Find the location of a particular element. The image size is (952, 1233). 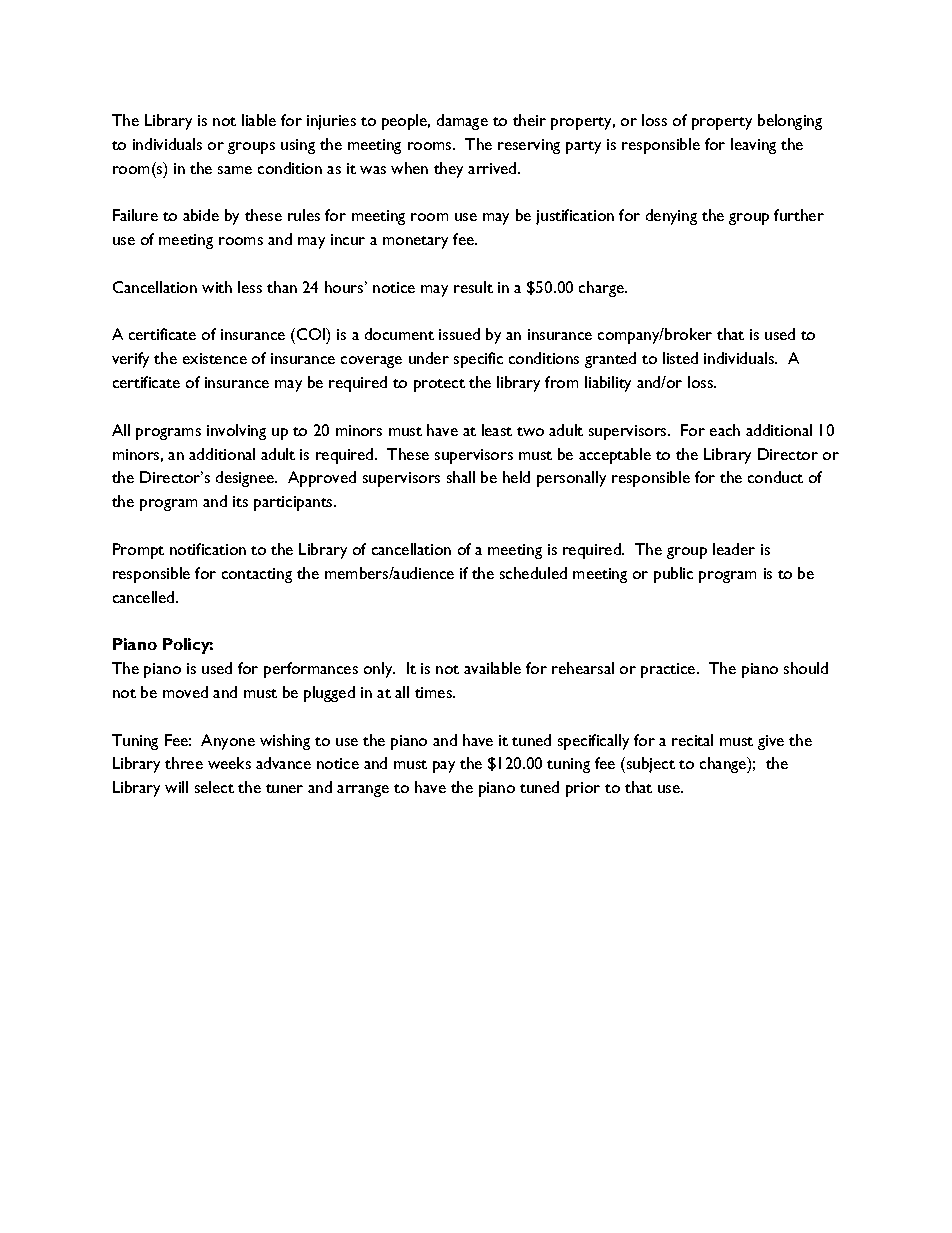

liable is located at coordinates (259, 120).
